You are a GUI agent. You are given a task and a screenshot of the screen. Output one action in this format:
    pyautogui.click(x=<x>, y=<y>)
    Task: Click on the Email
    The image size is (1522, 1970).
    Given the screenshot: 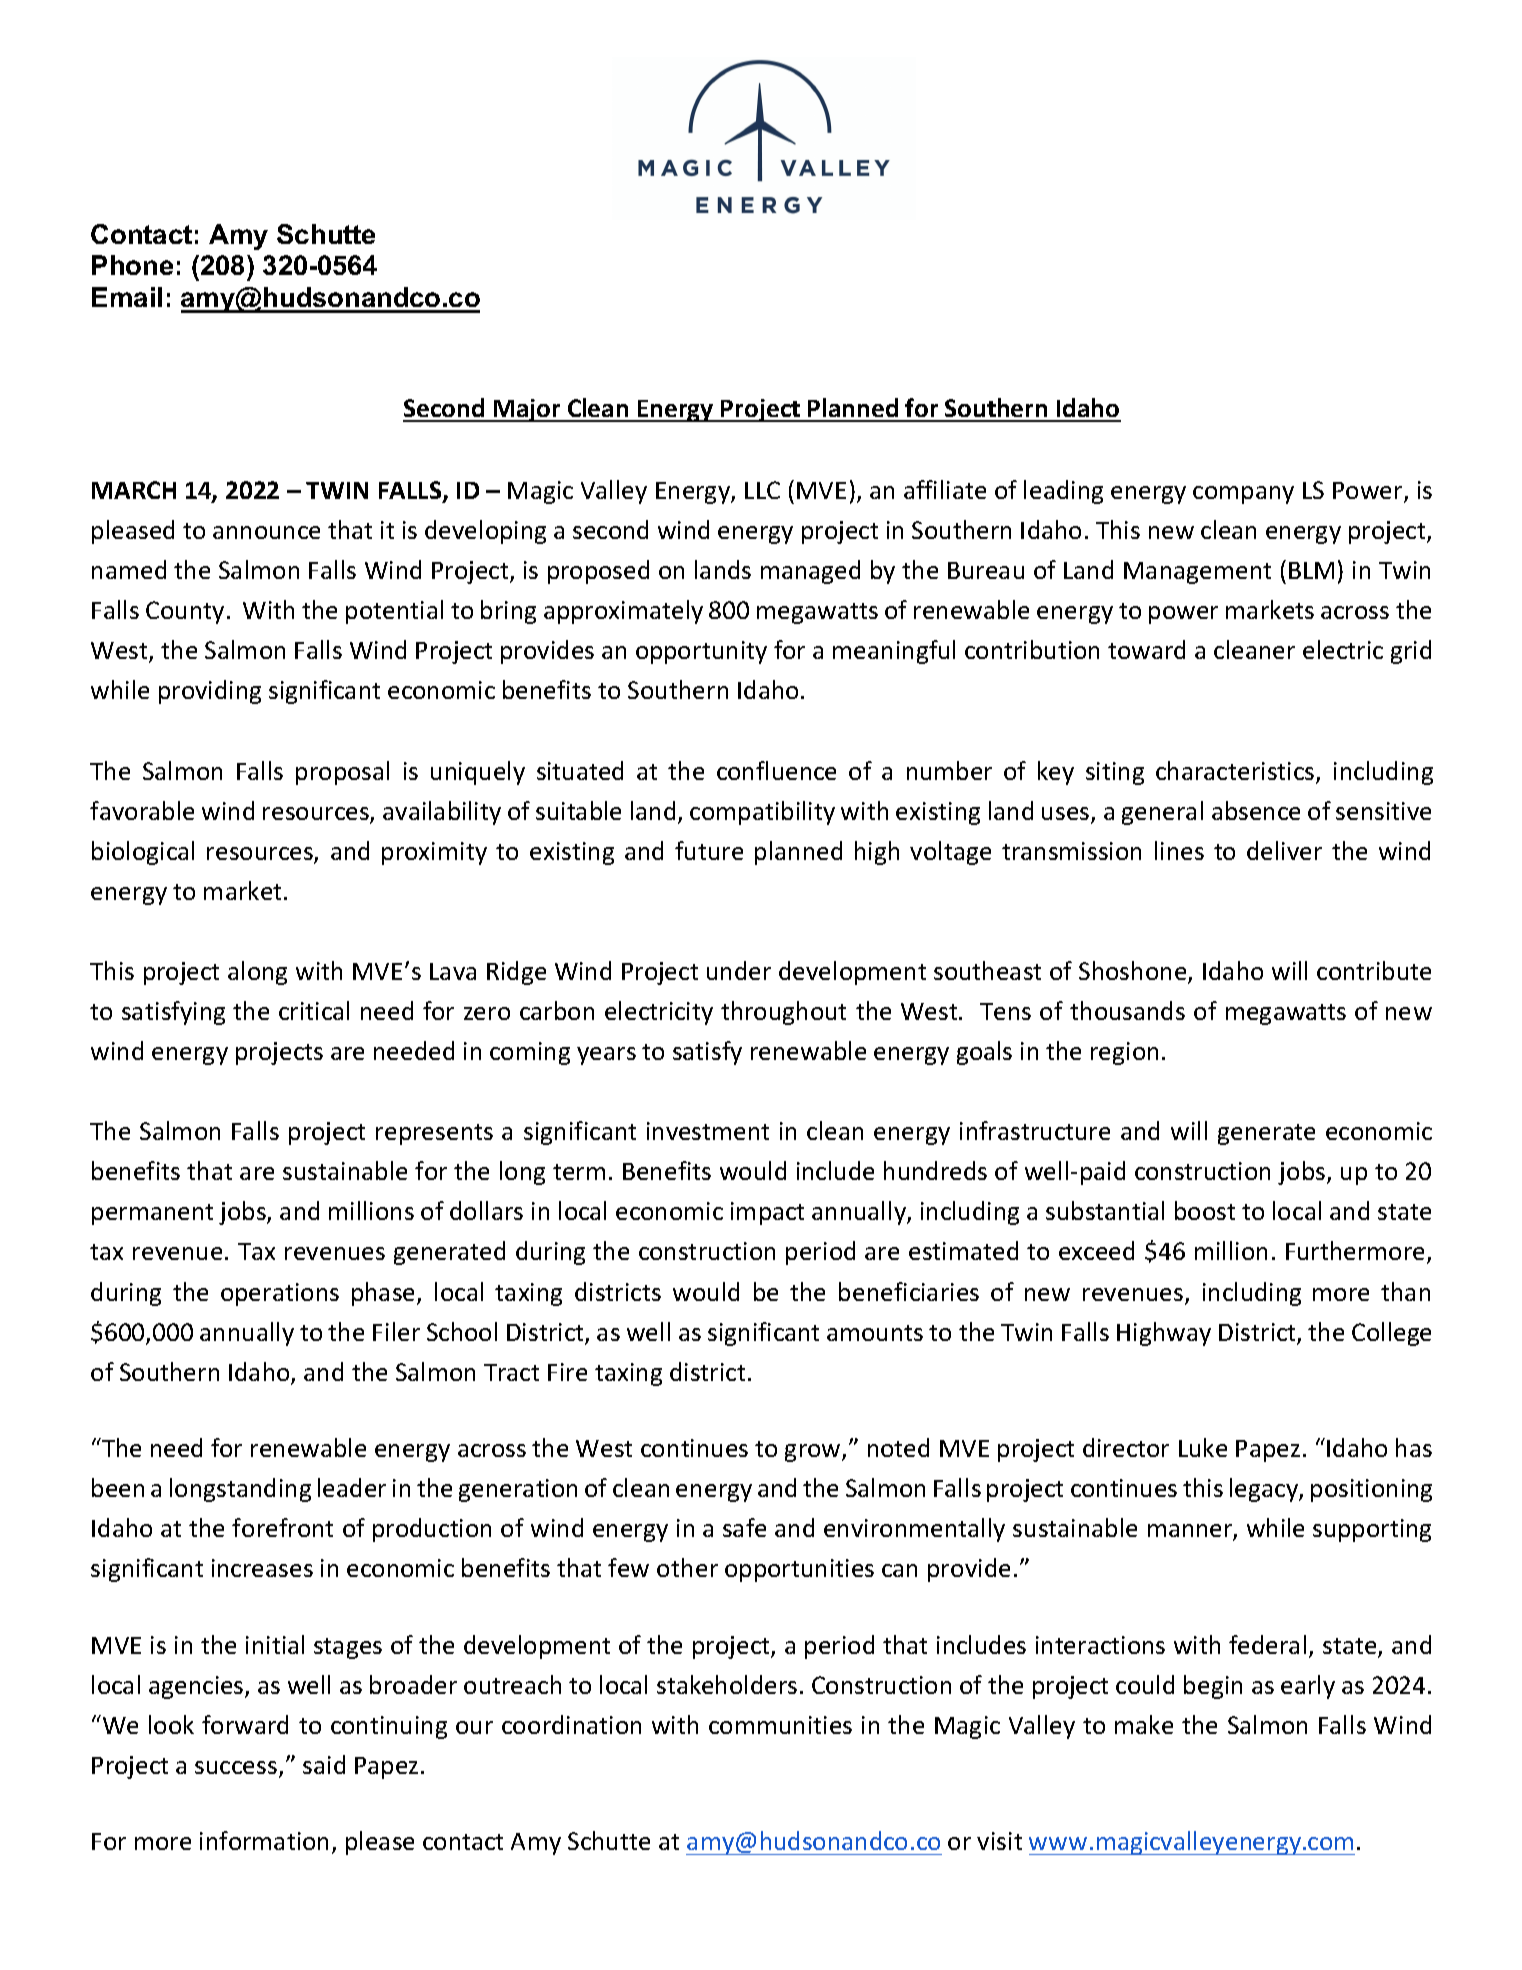 What is the action you would take?
    pyautogui.click(x=127, y=297)
